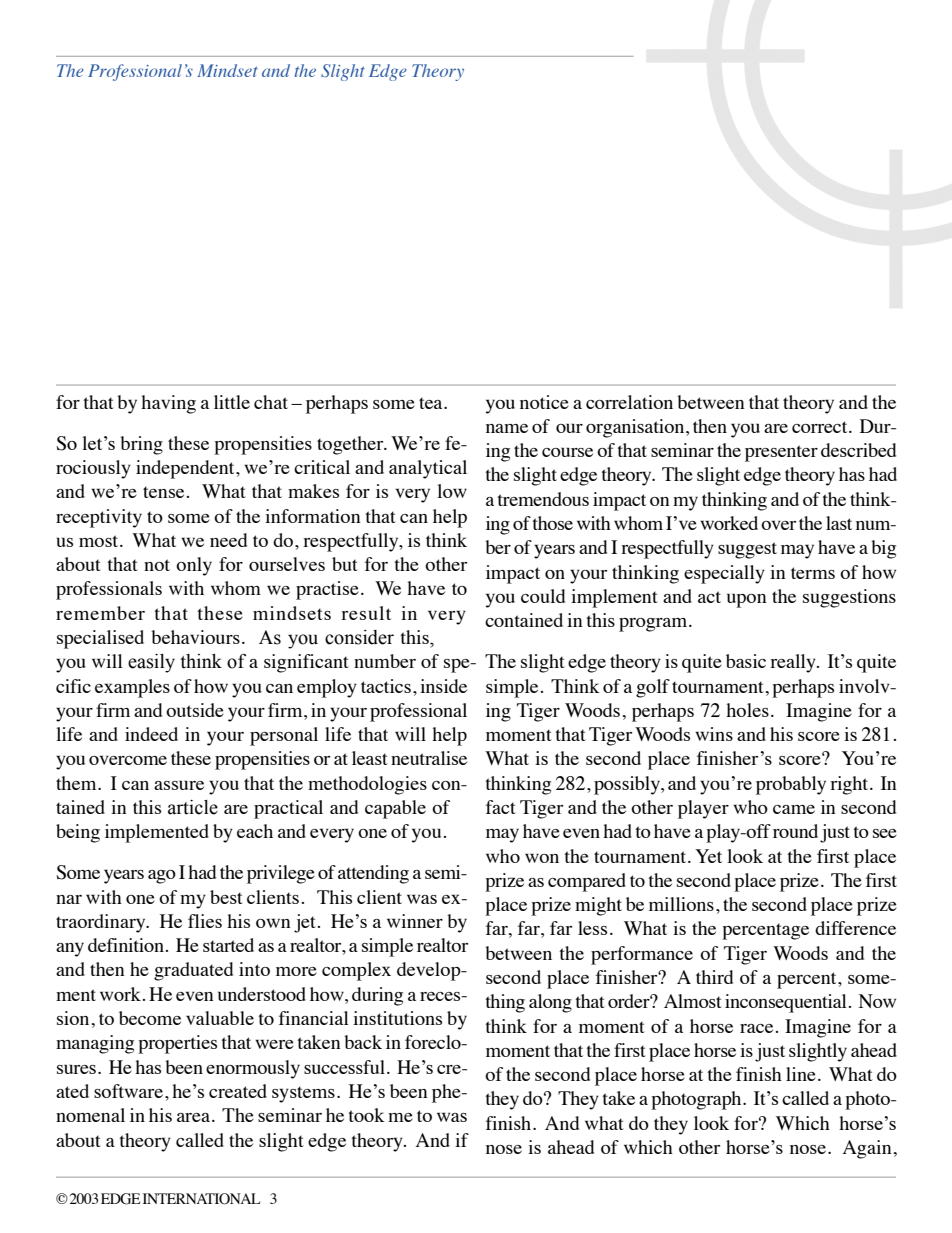 The width and height of the screenshot is (952, 1233). I want to click on INTERNATIONAL, so click(201, 1199).
